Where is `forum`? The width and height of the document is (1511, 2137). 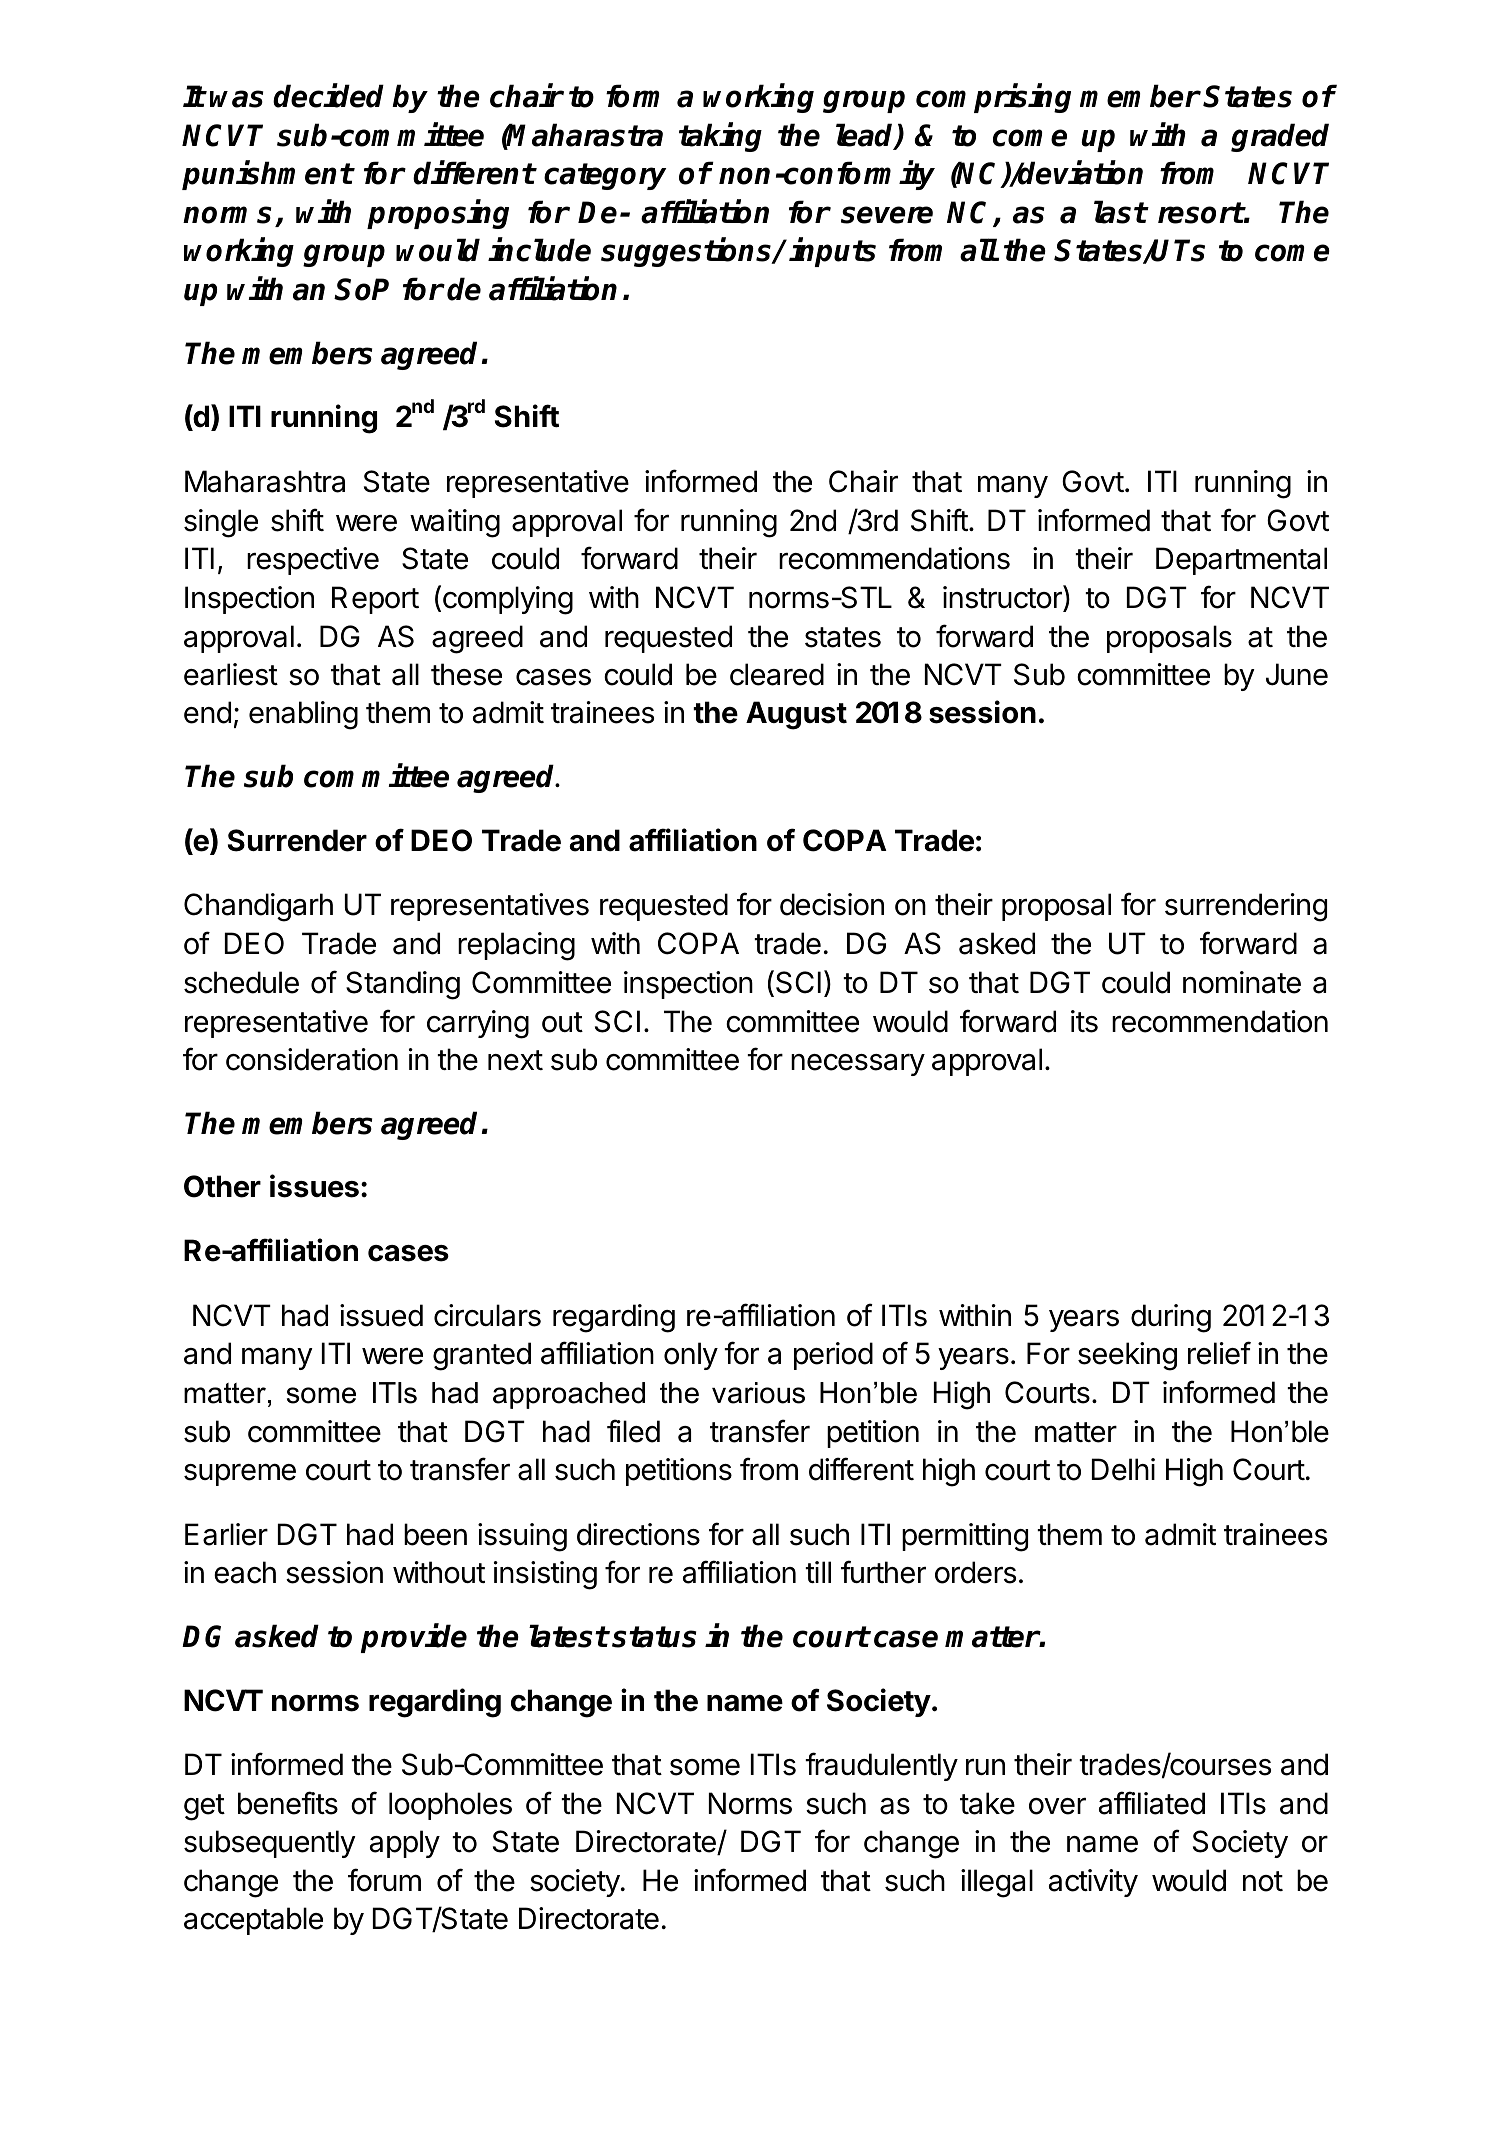 forum is located at coordinates (384, 1880).
